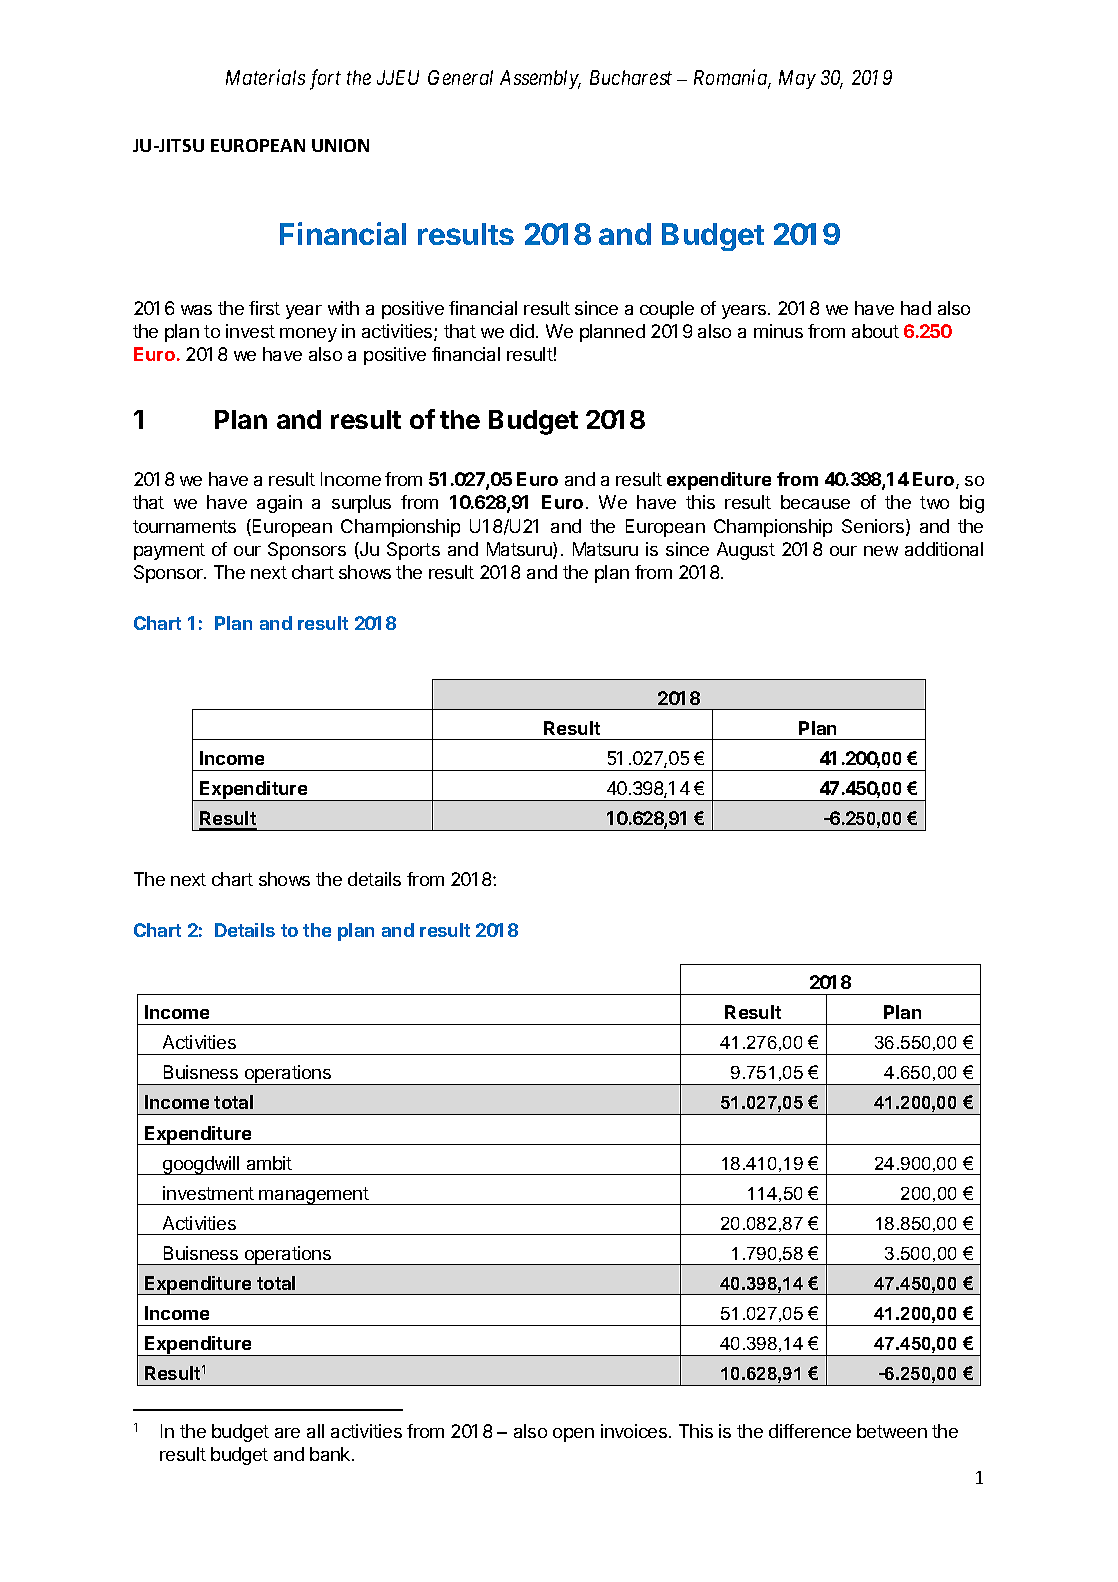  What do you see at coordinates (797, 79) in the screenshot?
I see `May` at bounding box center [797, 79].
